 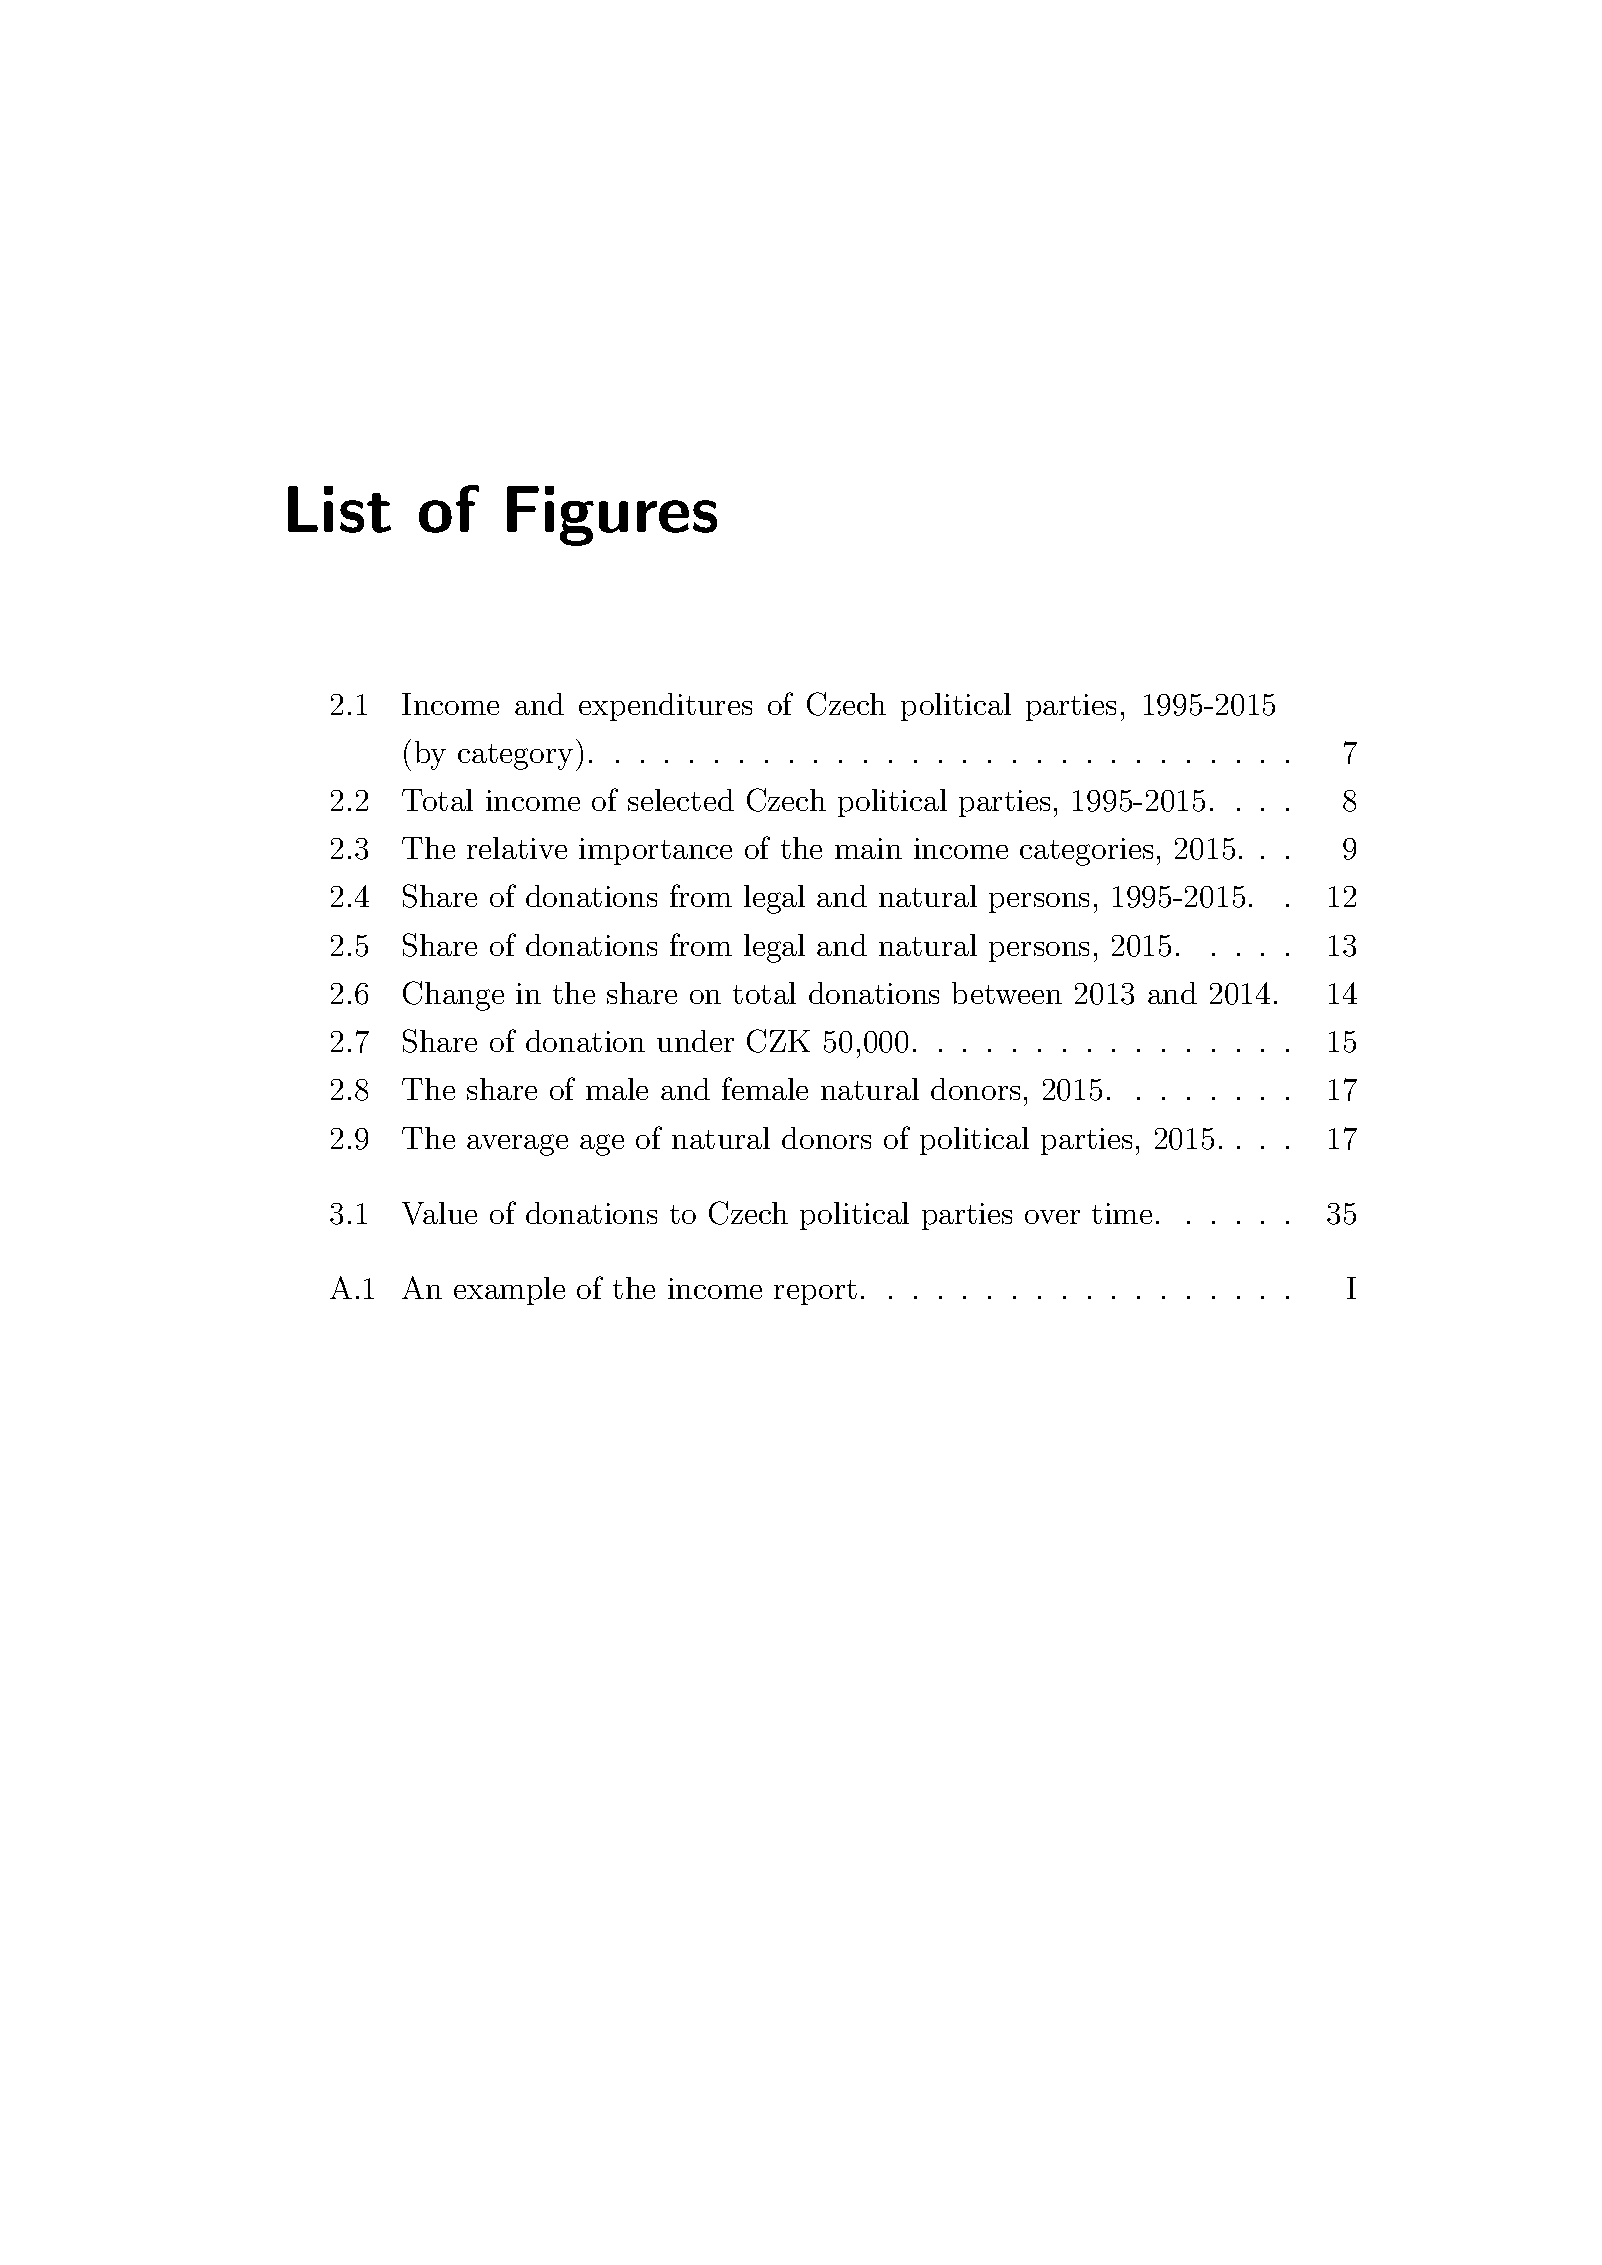 What do you see at coordinates (612, 516) in the screenshot?
I see `Figures` at bounding box center [612, 516].
